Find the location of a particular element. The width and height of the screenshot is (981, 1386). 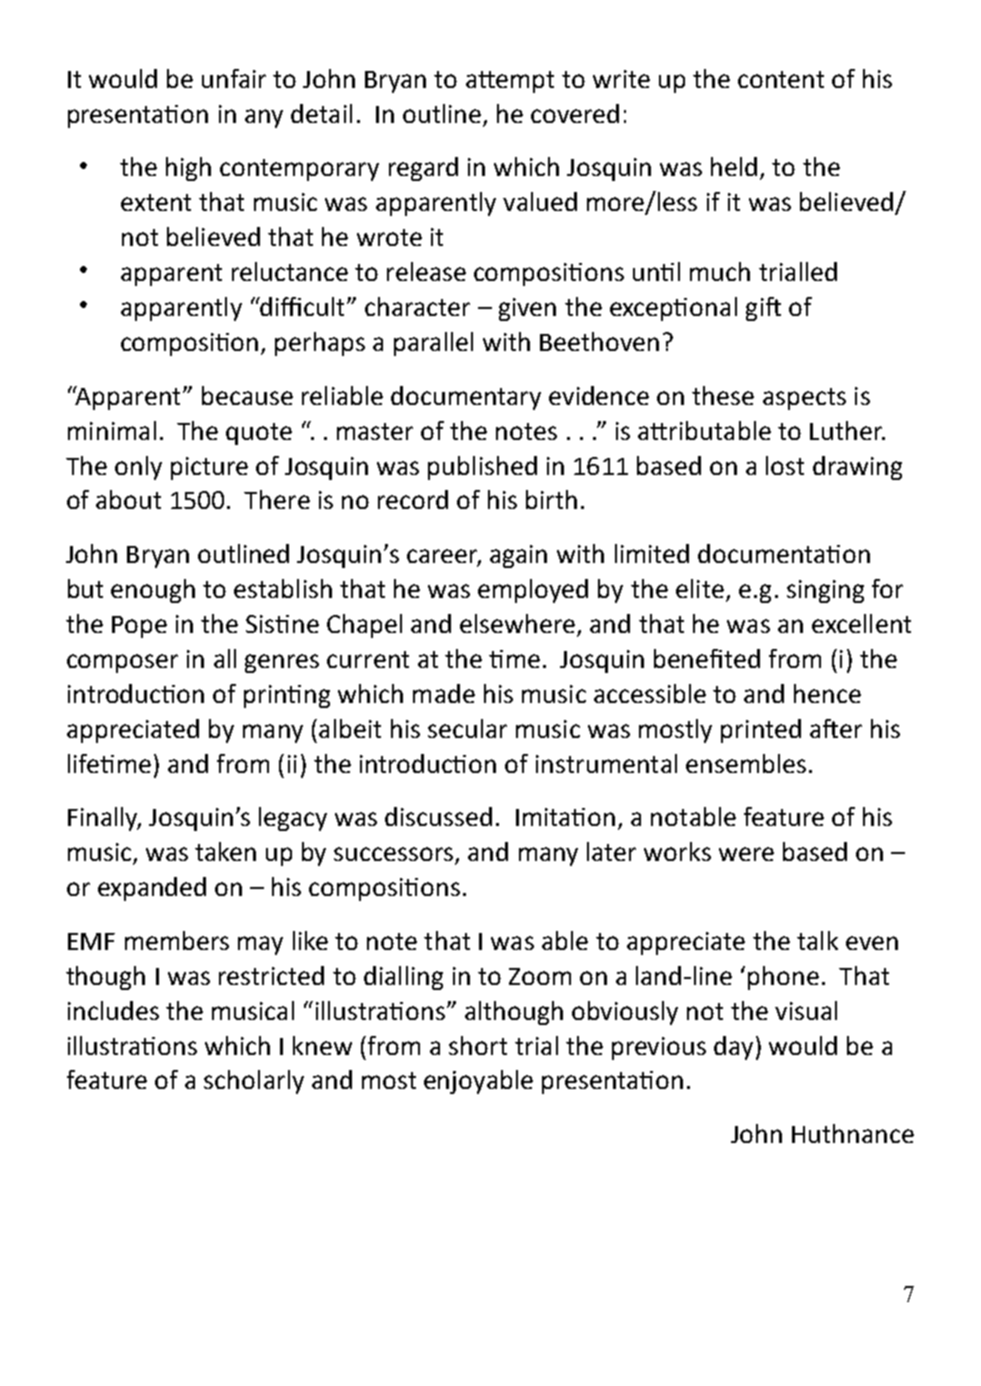

scholarly is located at coordinates (254, 1082).
